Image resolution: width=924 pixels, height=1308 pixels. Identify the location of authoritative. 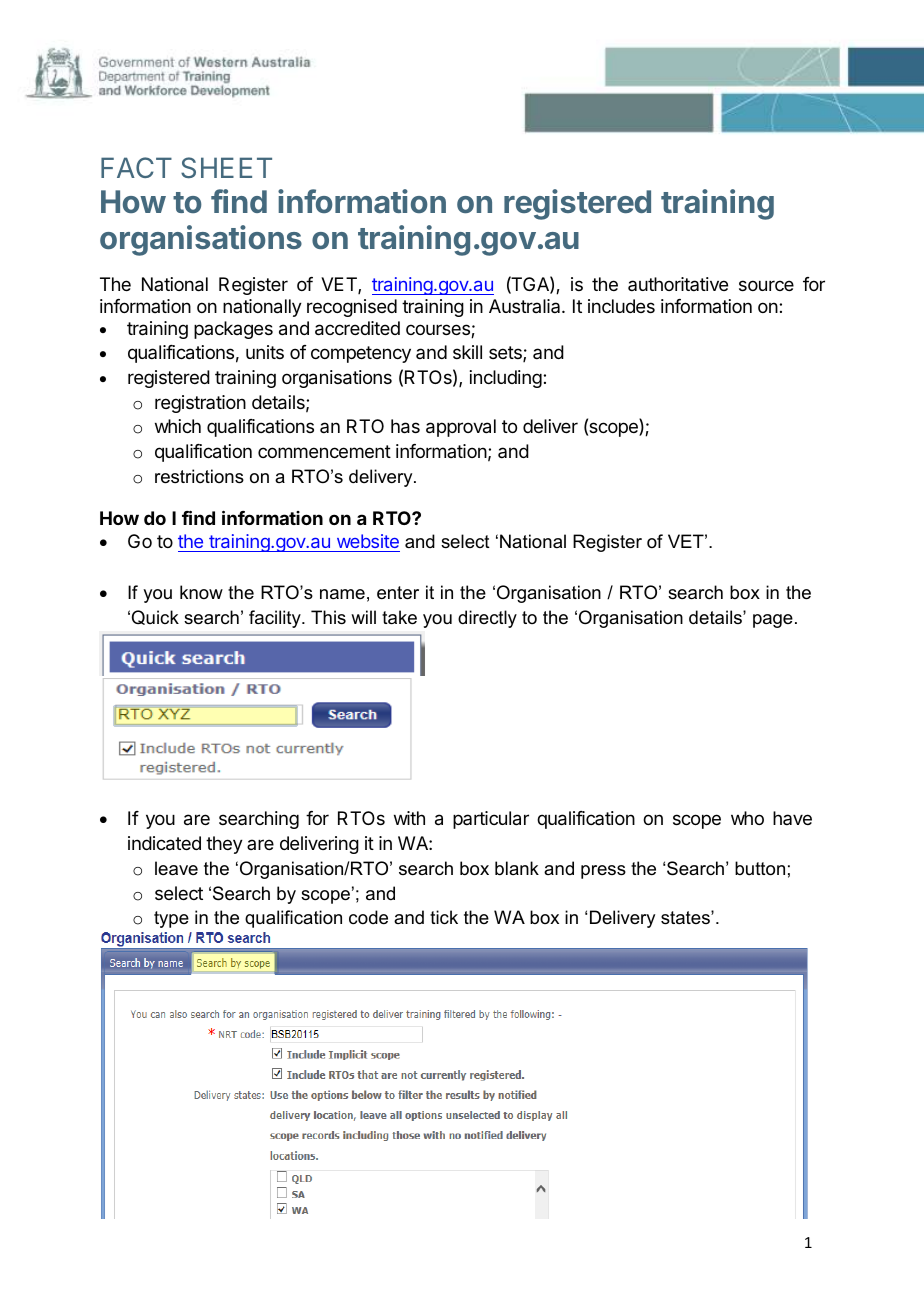
(678, 284).
